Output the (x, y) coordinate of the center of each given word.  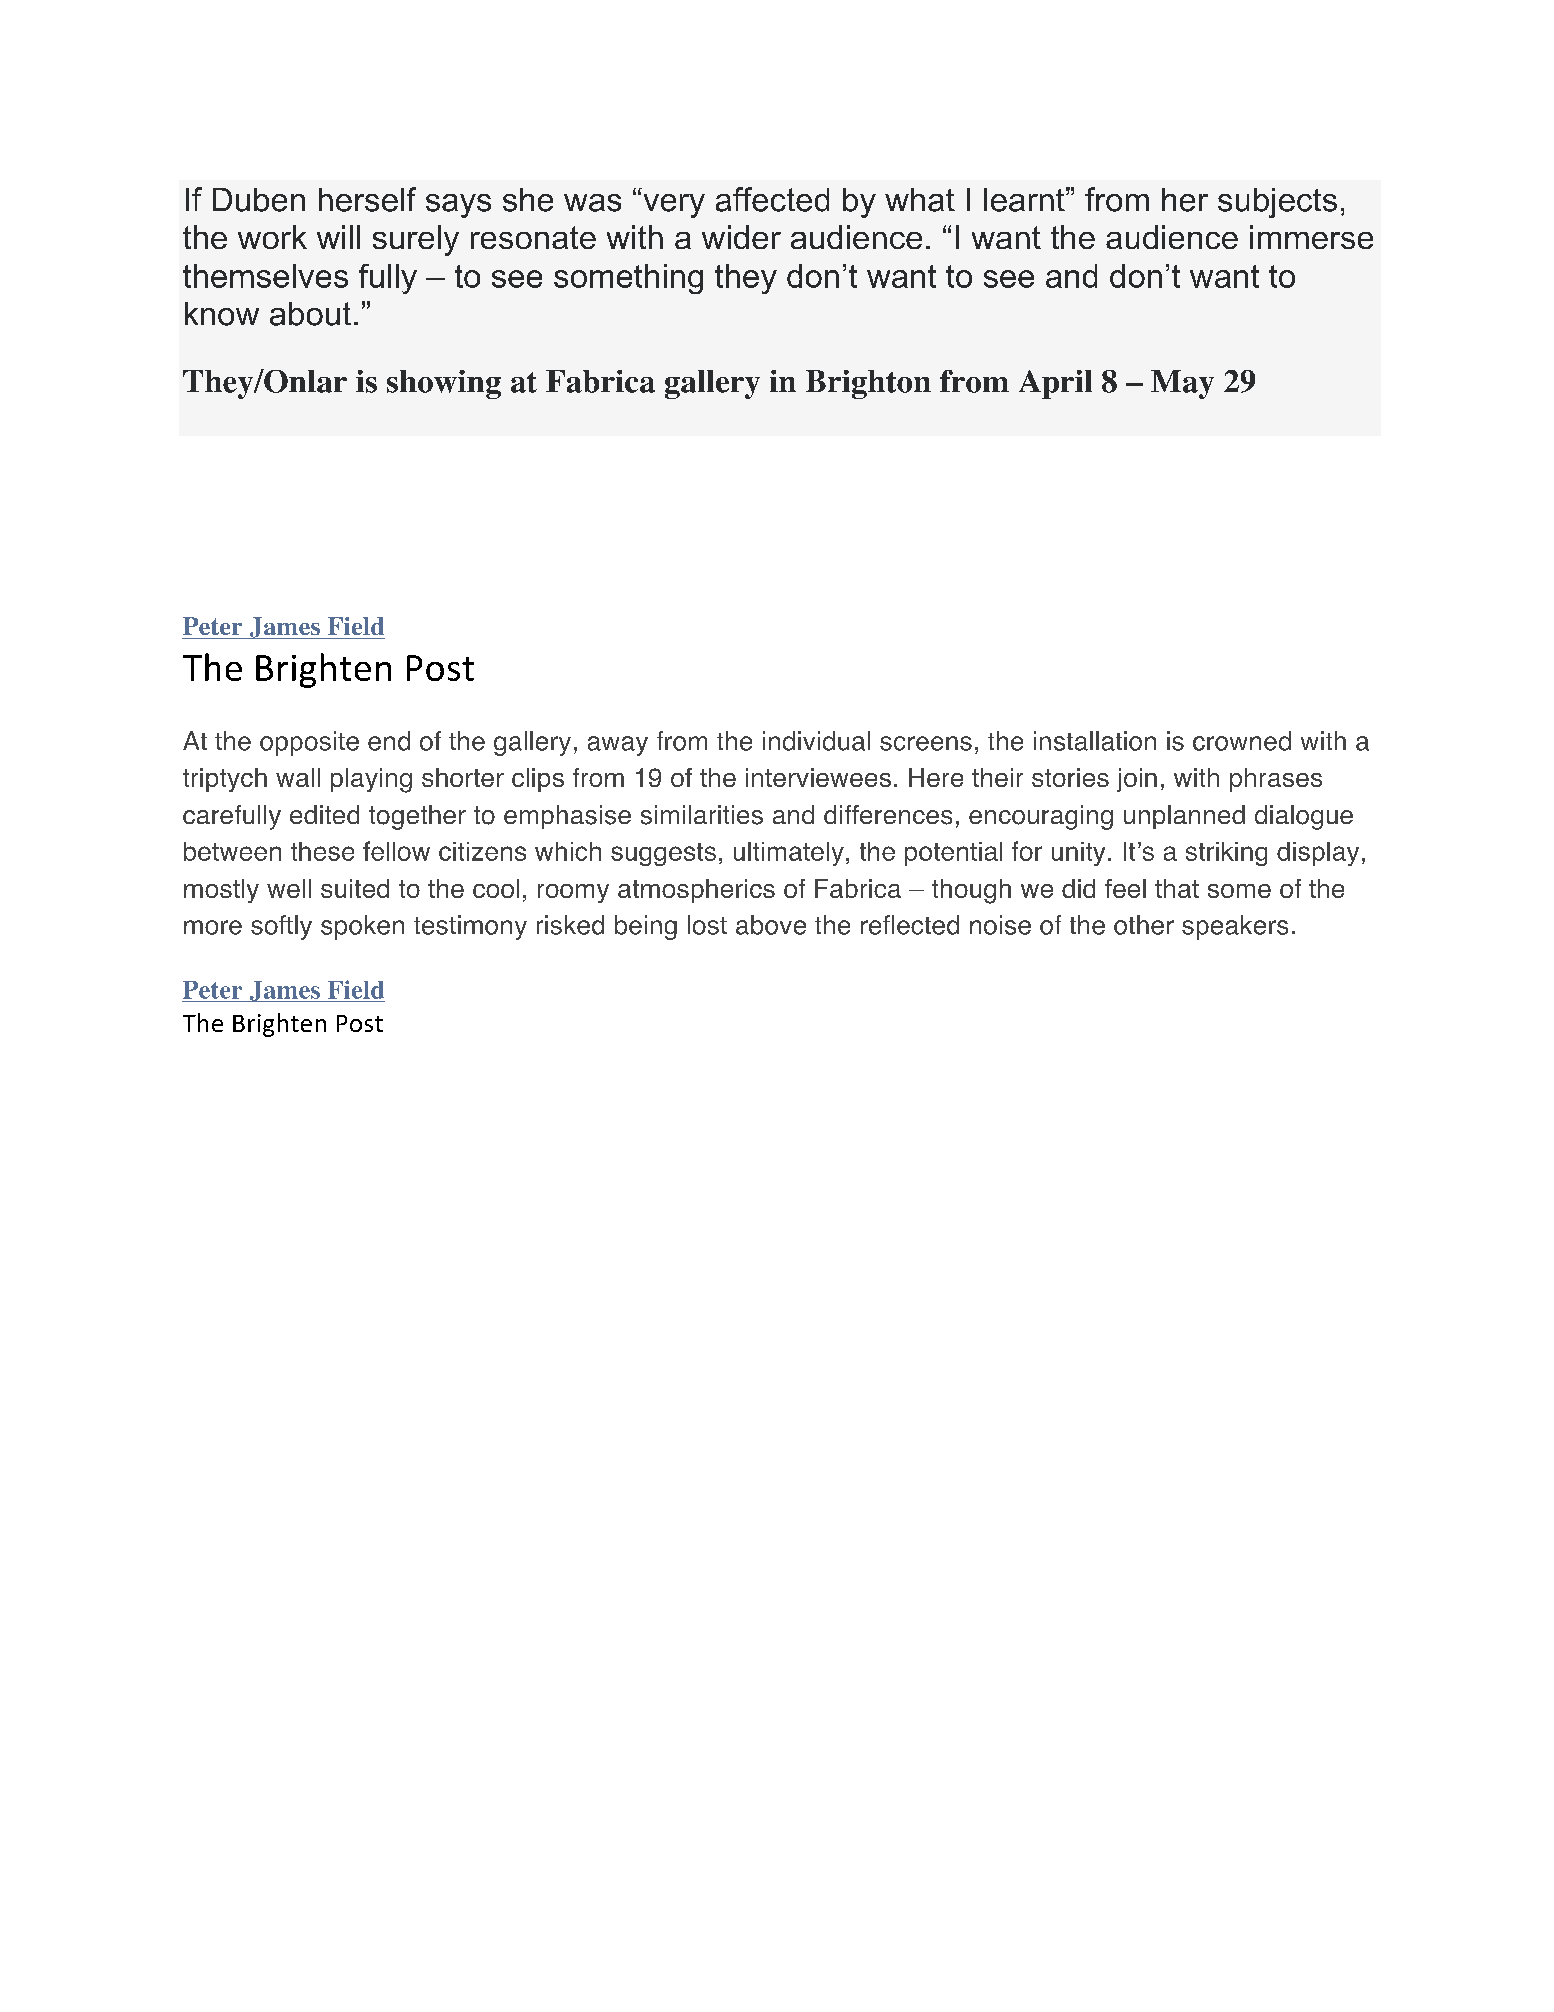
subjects (1277, 203)
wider (741, 237)
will (338, 237)
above (771, 925)
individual (816, 741)
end (389, 741)
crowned (1242, 741)
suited (355, 888)
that (1177, 888)
